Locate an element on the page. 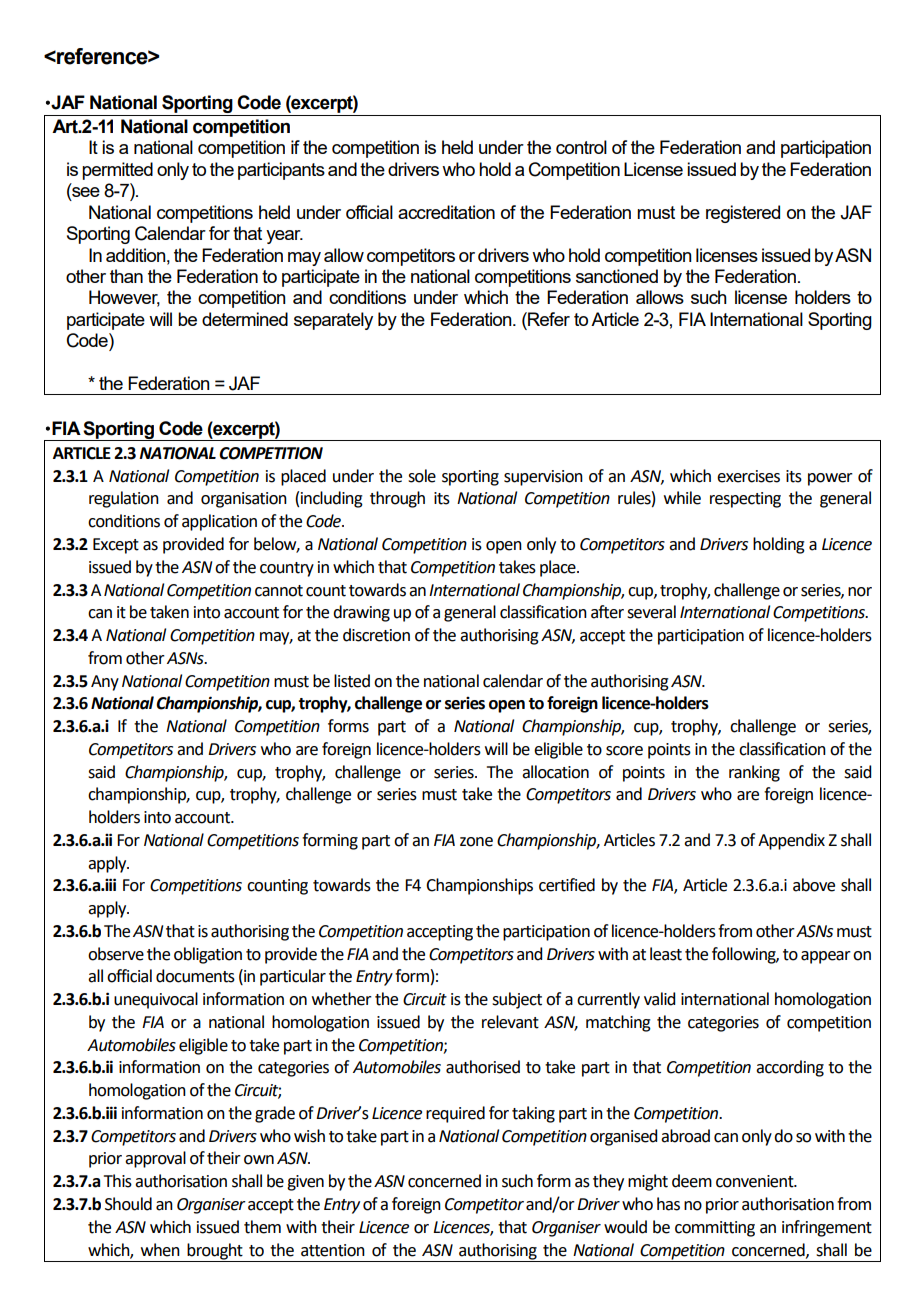 This image has width=924, height=1308. exercises is located at coordinates (748, 476).
